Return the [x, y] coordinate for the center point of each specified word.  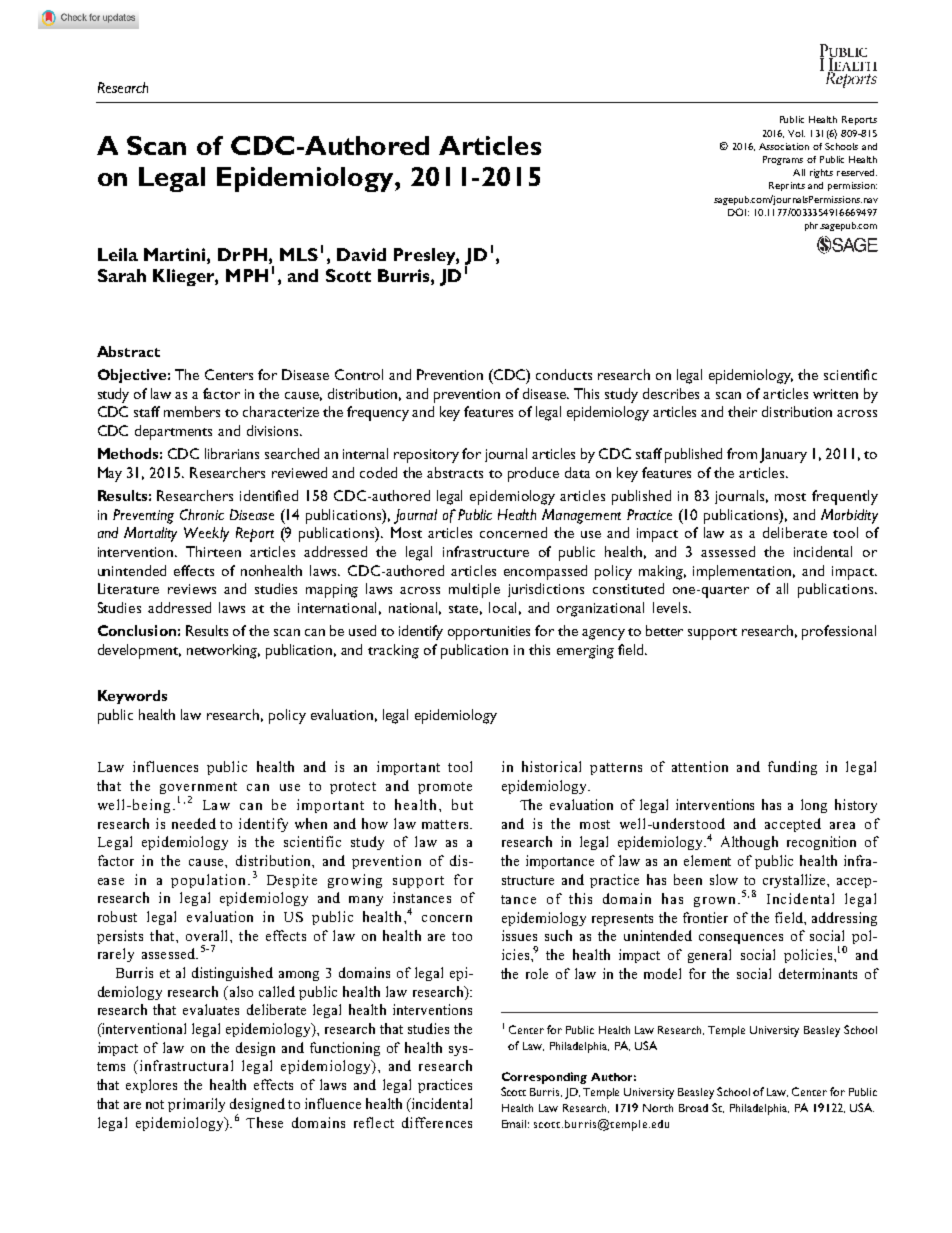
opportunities [489, 633]
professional [839, 632]
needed [194, 823]
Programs [783, 160]
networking [223, 651]
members [192, 411]
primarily [196, 1105]
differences [437, 1122]
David [361, 254]
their [742, 411]
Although [749, 843]
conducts [564, 374]
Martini [176, 254]
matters [446, 824]
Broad [693, 1108]
